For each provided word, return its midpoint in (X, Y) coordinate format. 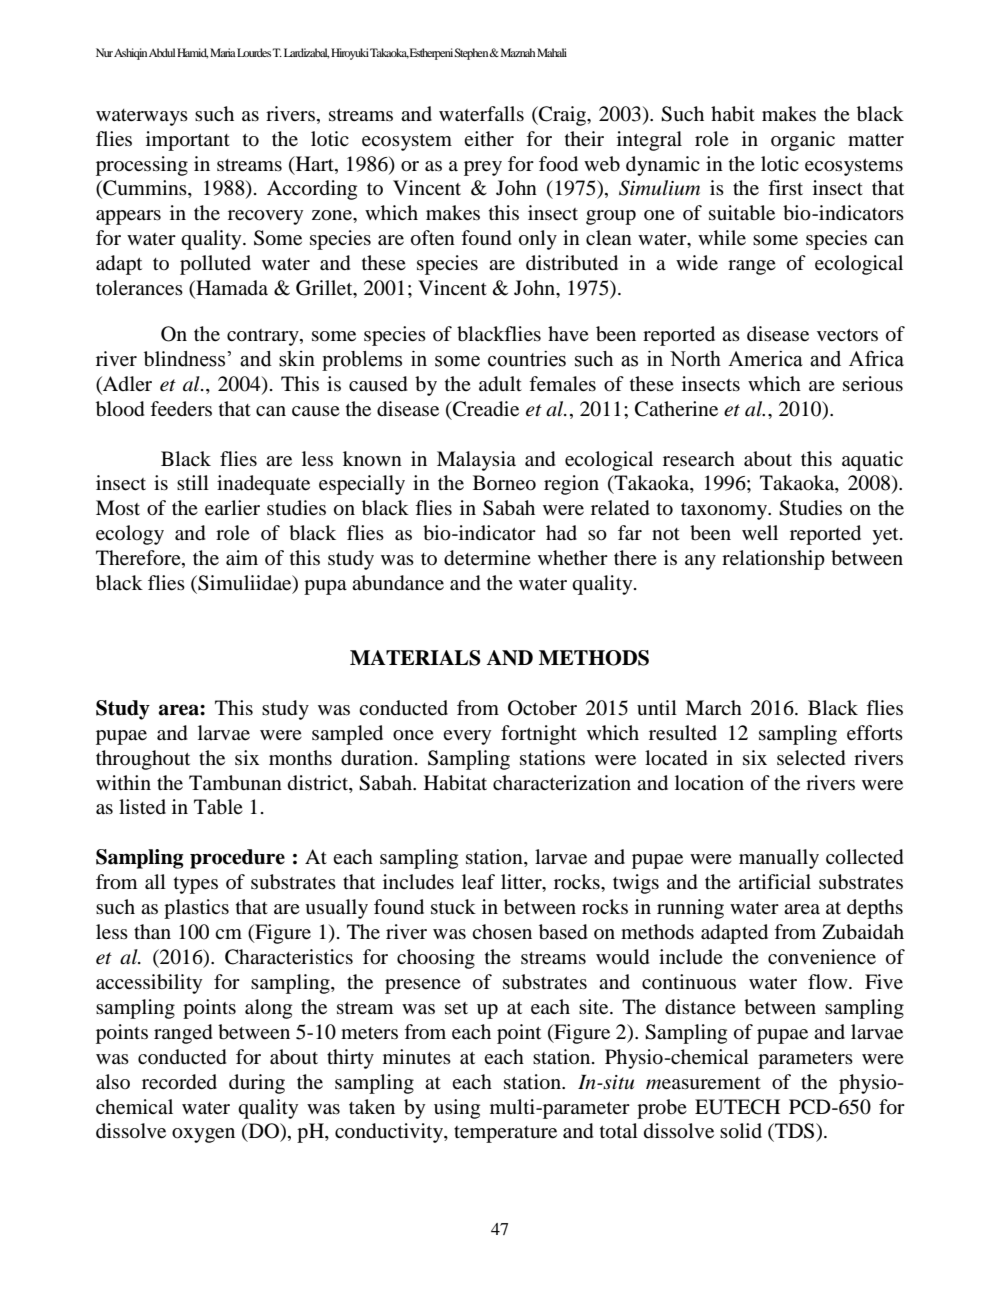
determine (487, 558)
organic (803, 141)
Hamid (192, 53)
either (489, 139)
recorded (179, 1082)
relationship (773, 560)
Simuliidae (245, 584)
